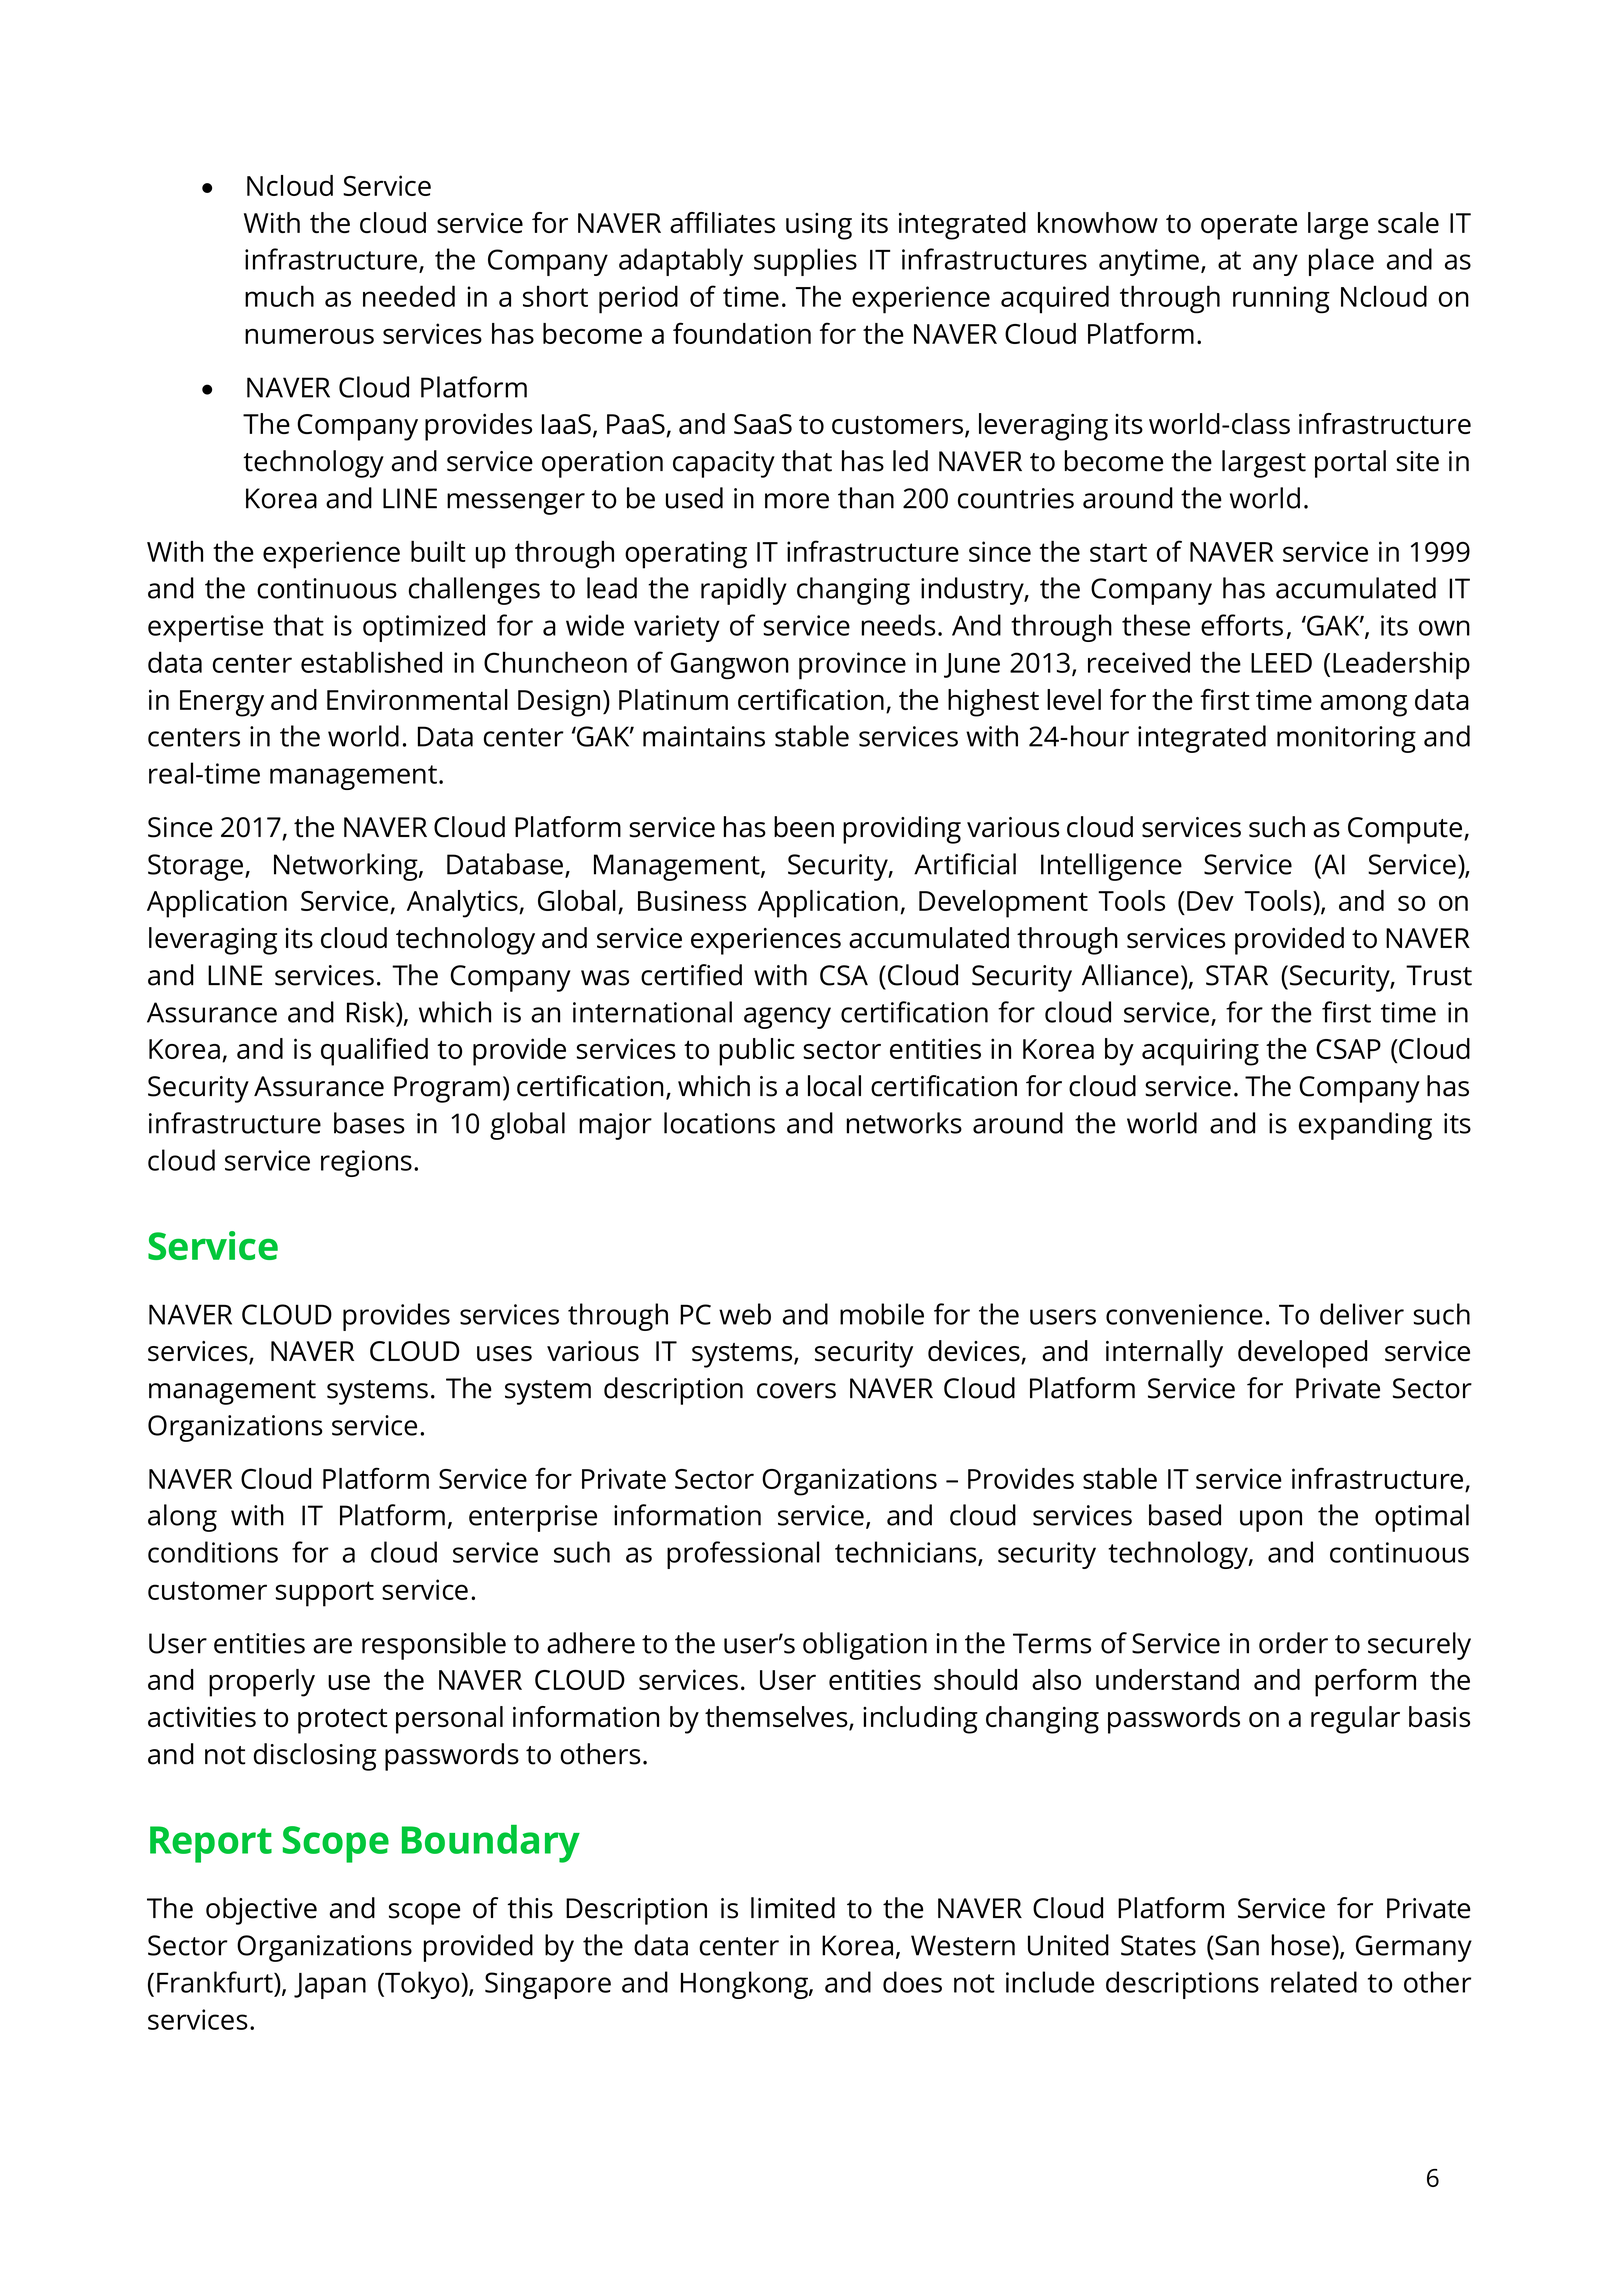 This page has height=2288, width=1618. I want to click on Japan, so click(330, 1986).
